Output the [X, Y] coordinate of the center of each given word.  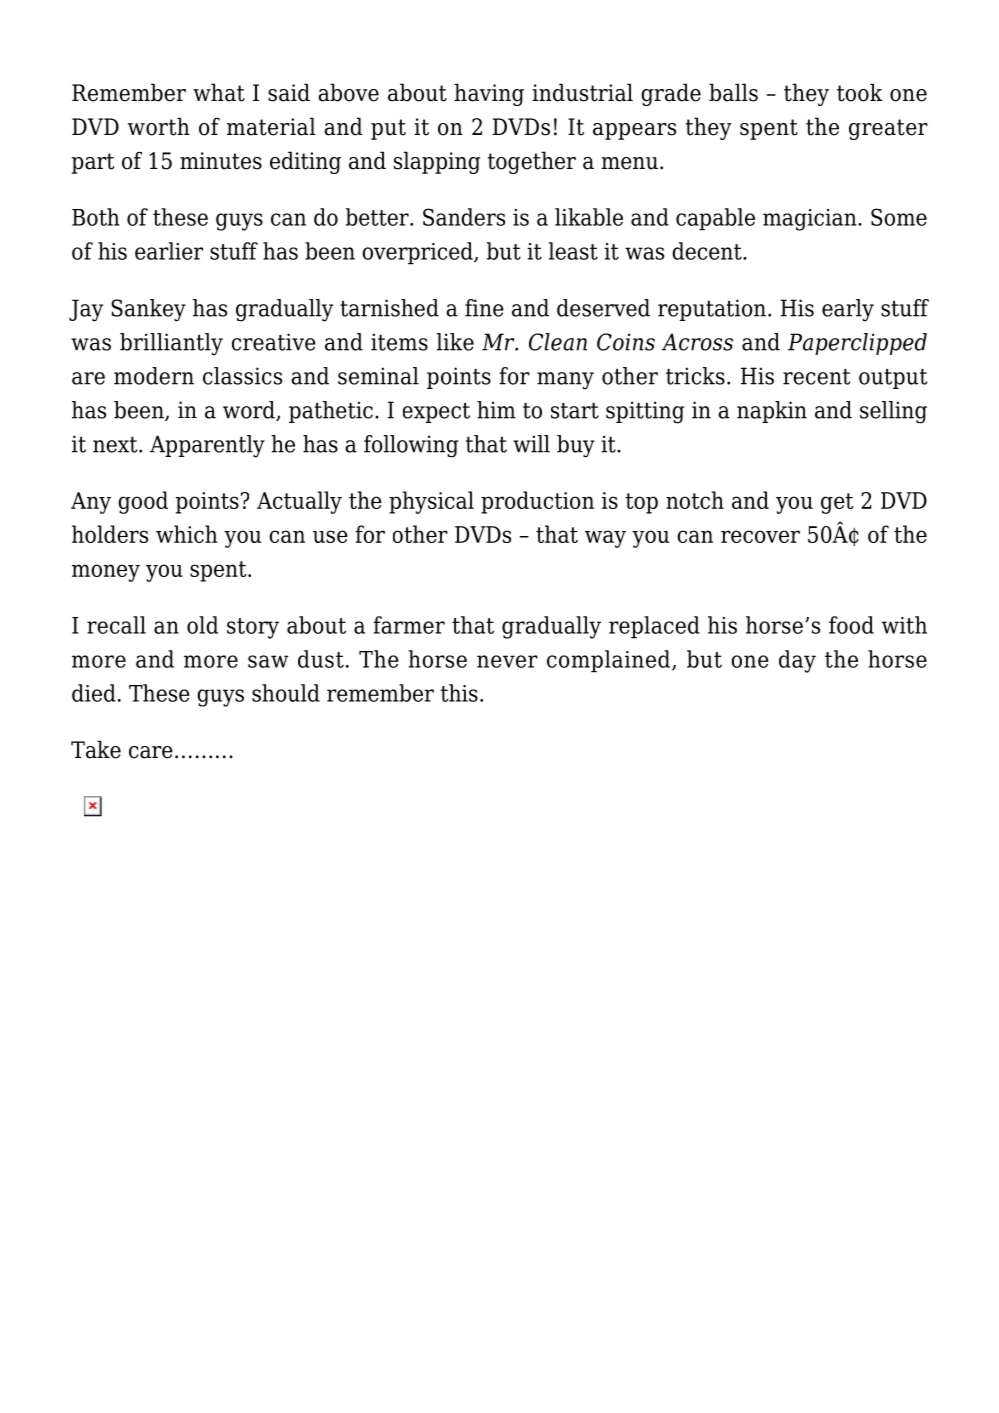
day [797, 661]
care [151, 752]
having [489, 94]
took [860, 92]
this [459, 693]
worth [159, 126]
